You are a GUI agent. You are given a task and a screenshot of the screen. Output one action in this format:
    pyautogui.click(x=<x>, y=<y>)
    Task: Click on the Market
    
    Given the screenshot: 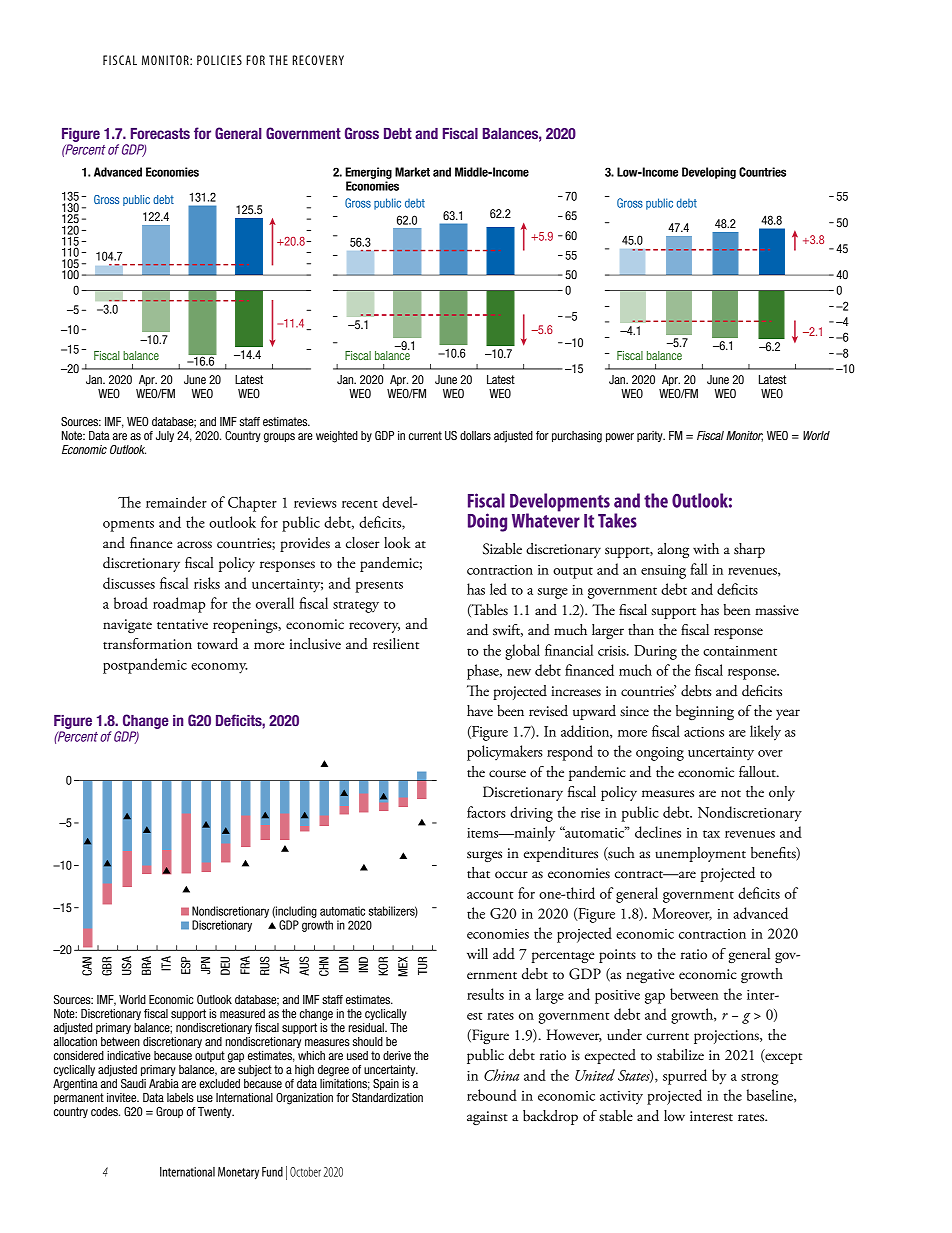 What is the action you would take?
    pyautogui.click(x=412, y=172)
